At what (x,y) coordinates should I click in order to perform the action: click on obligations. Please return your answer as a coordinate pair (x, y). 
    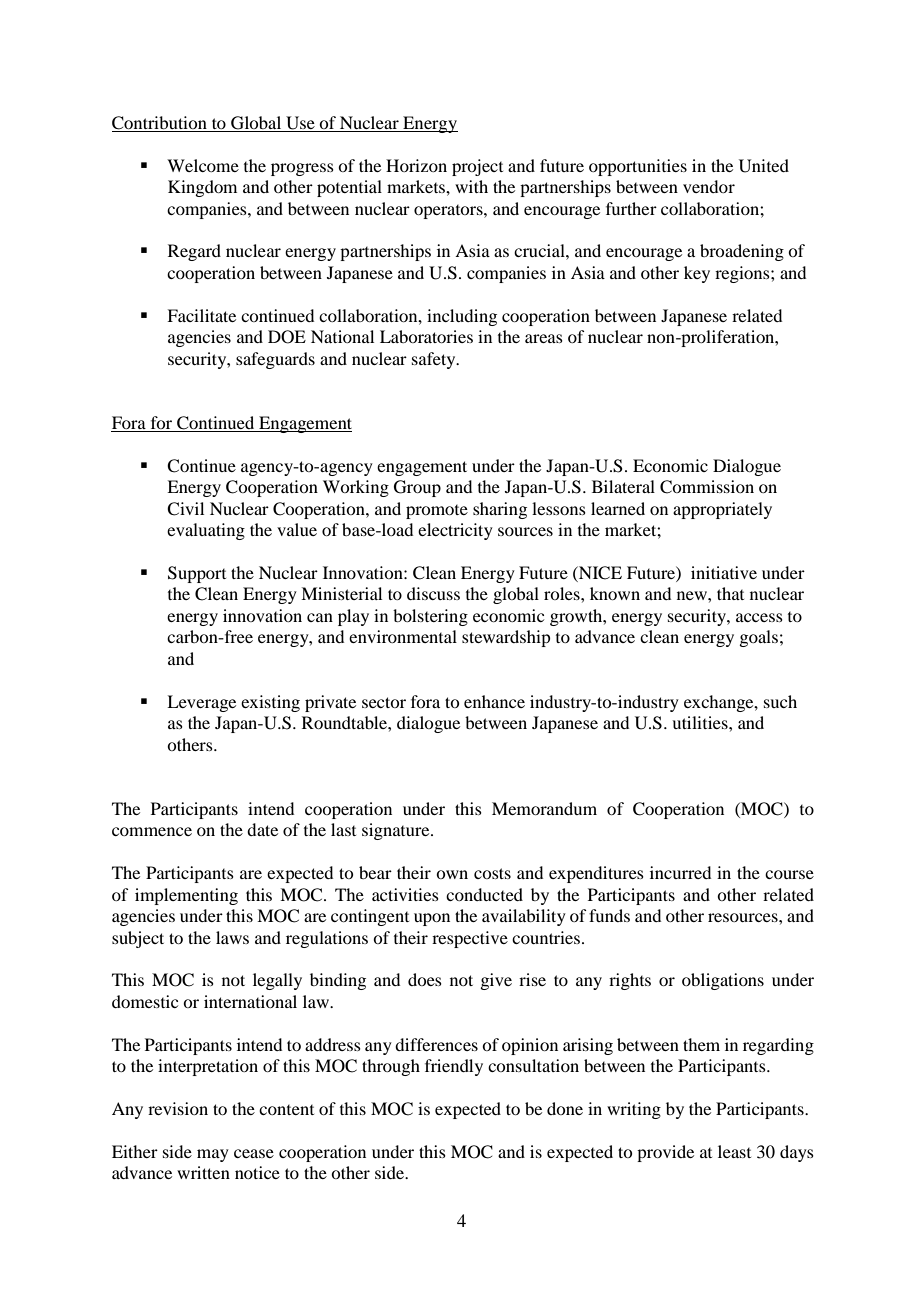
    Looking at the image, I should click on (723, 981).
